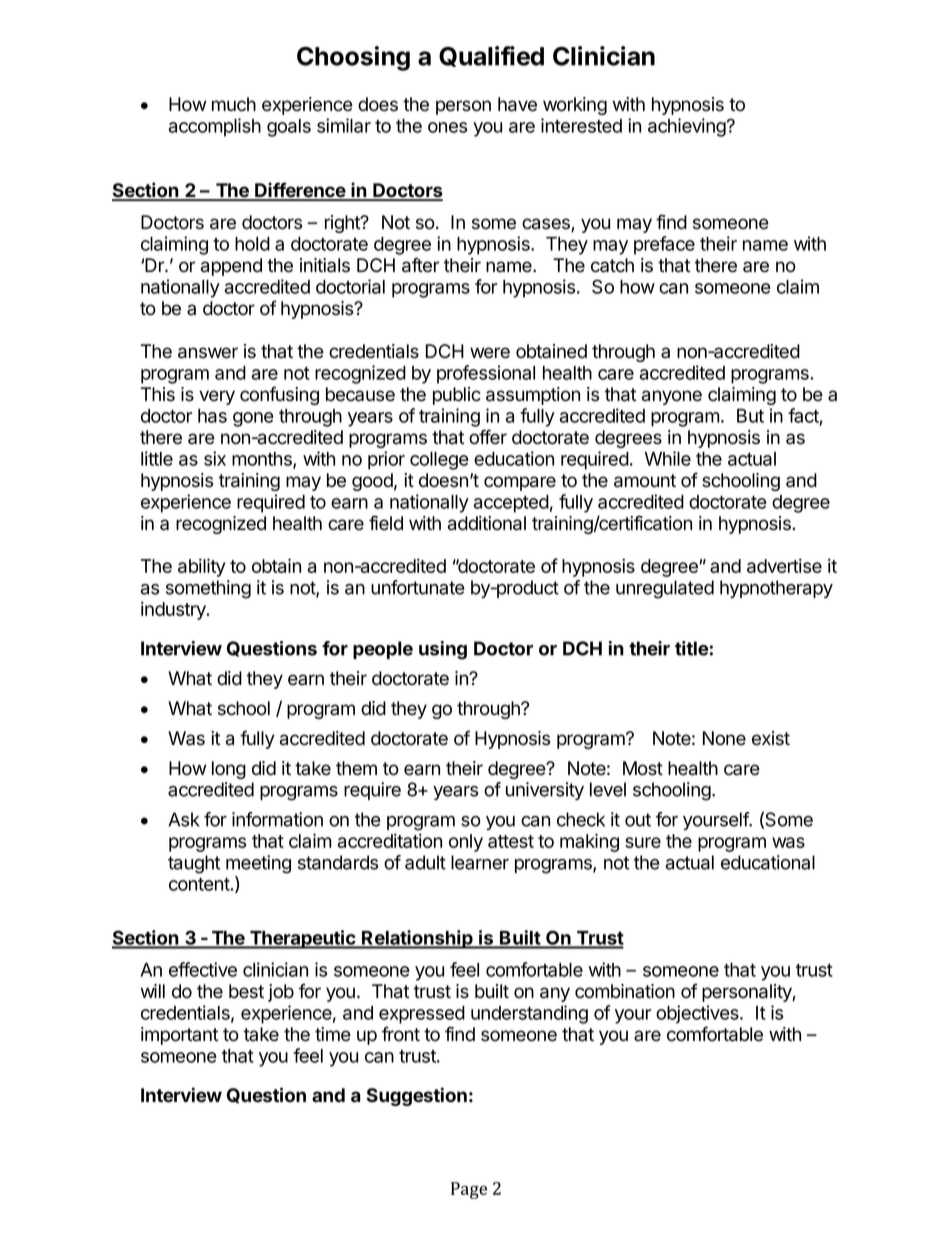 Image resolution: width=952 pixels, height=1233 pixels. Describe the element at coordinates (199, 884) in the screenshot. I see `content` at that location.
